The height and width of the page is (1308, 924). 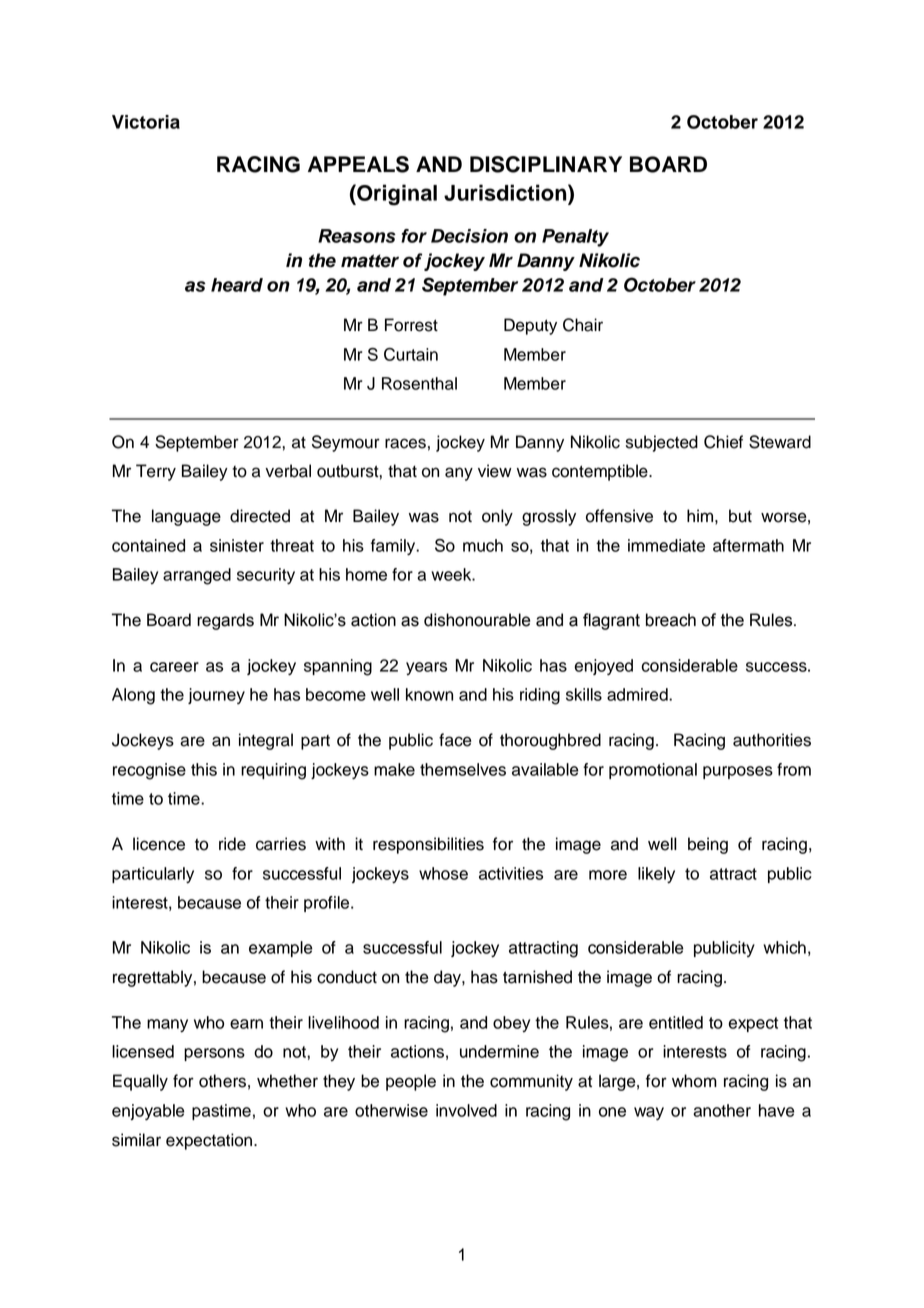 What do you see at coordinates (495, 471) in the page?
I see `view` at bounding box center [495, 471].
